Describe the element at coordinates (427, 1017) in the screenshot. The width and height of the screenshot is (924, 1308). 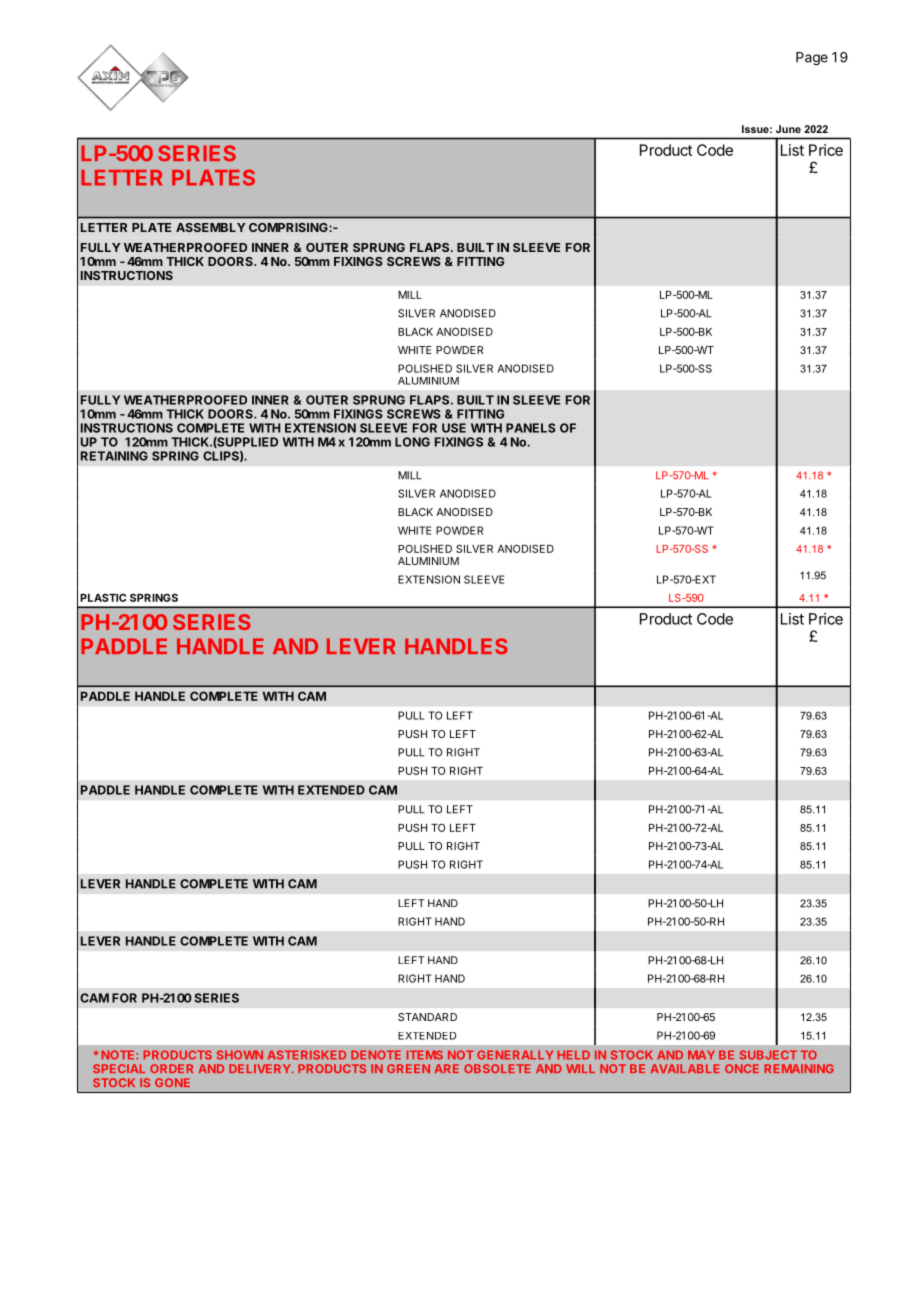
I see `STANDARD` at that location.
